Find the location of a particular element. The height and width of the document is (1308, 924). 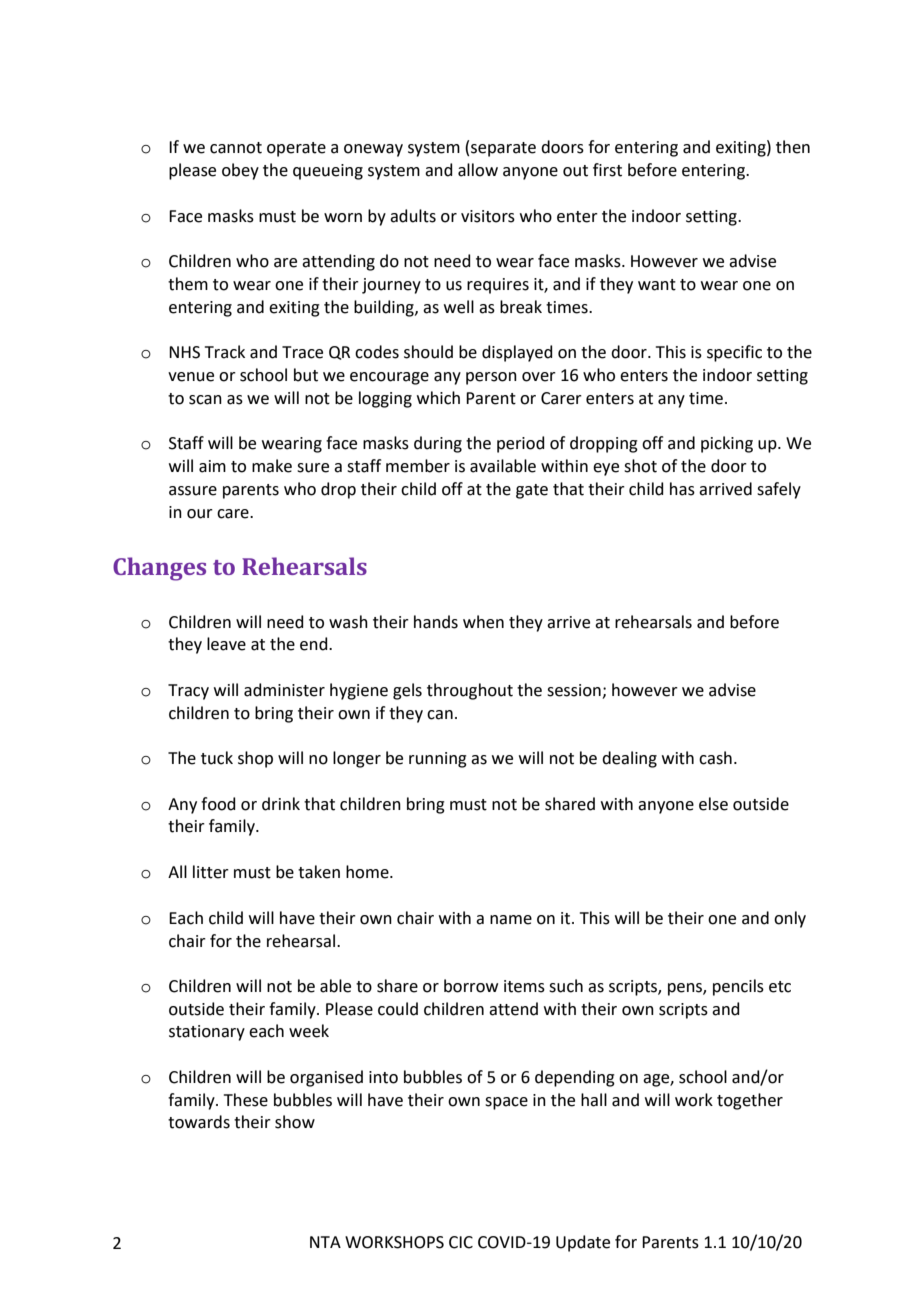

obey is located at coordinates (240, 171).
